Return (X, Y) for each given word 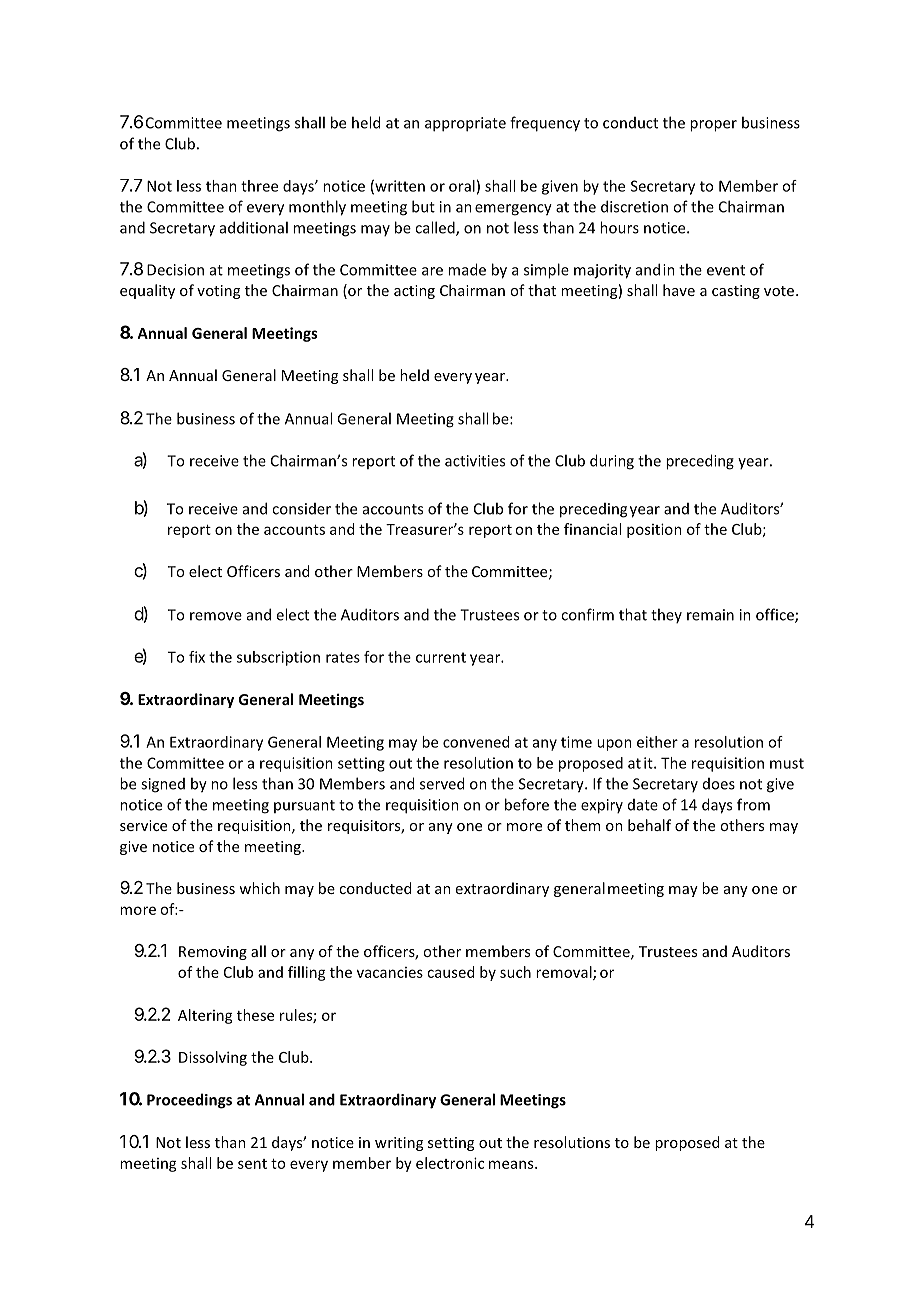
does (719, 784)
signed (163, 785)
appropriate (465, 124)
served (442, 783)
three (259, 186)
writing (399, 1144)
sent (252, 1164)
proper (713, 126)
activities (475, 461)
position (654, 530)
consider (301, 509)
